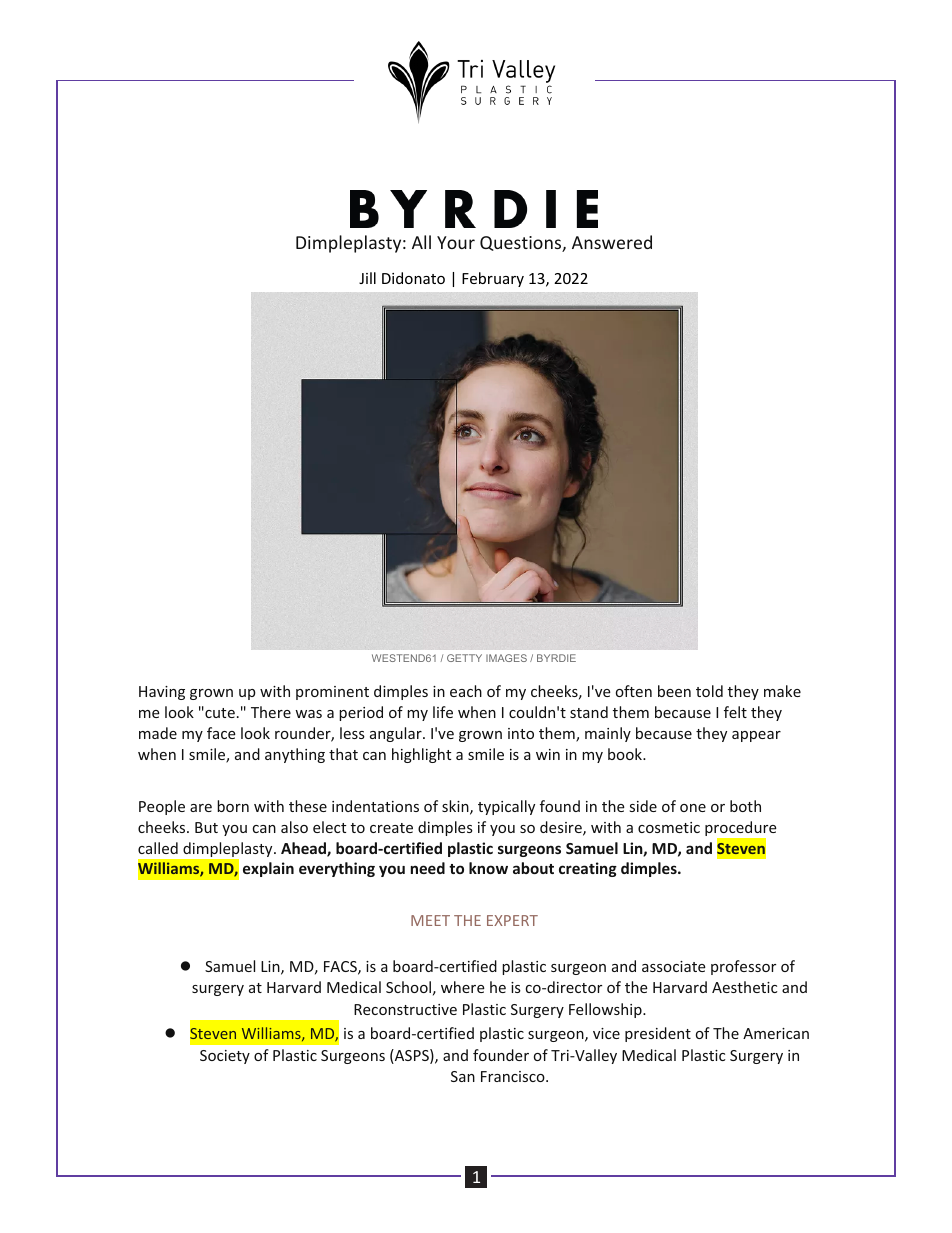 The image size is (952, 1233). Describe the element at coordinates (709, 691) in the page. I see `told` at that location.
